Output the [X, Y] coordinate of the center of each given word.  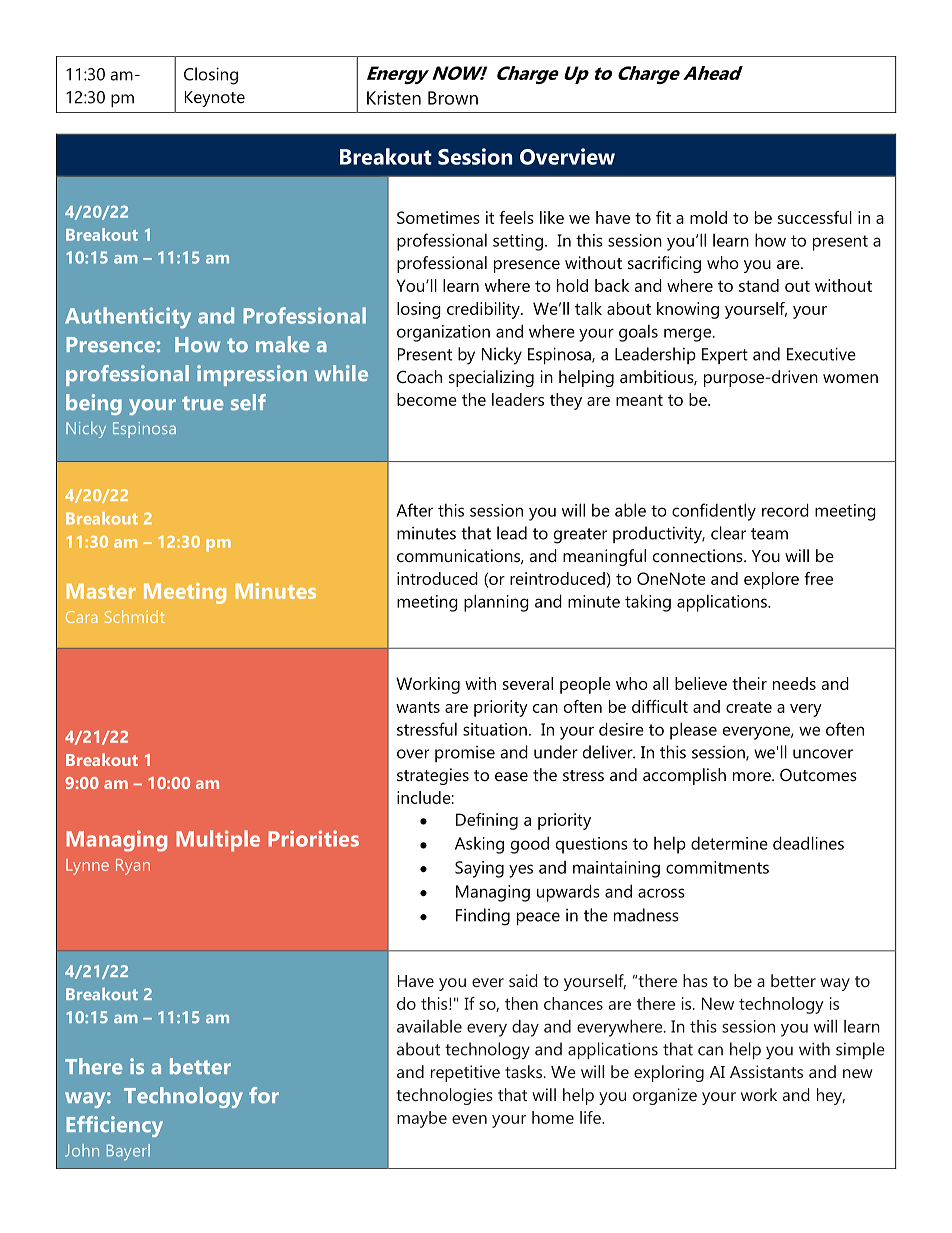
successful [815, 217]
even [469, 1119]
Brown [453, 98]
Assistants [766, 1071]
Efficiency [114, 1126]
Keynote [215, 99]
